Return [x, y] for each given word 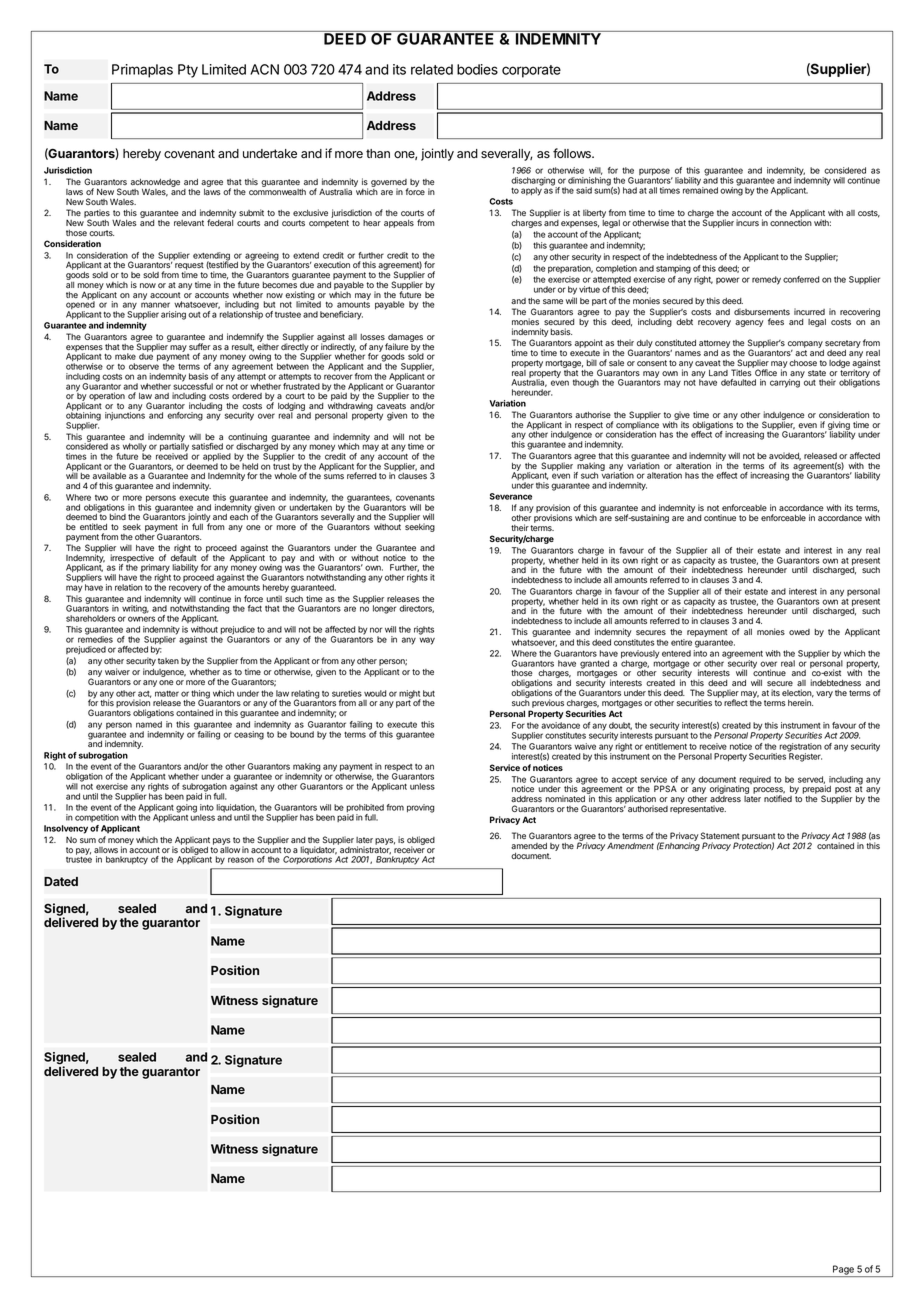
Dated [61, 881]
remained [700, 189]
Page [843, 1271]
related [432, 69]
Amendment [630, 846]
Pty [188, 71]
